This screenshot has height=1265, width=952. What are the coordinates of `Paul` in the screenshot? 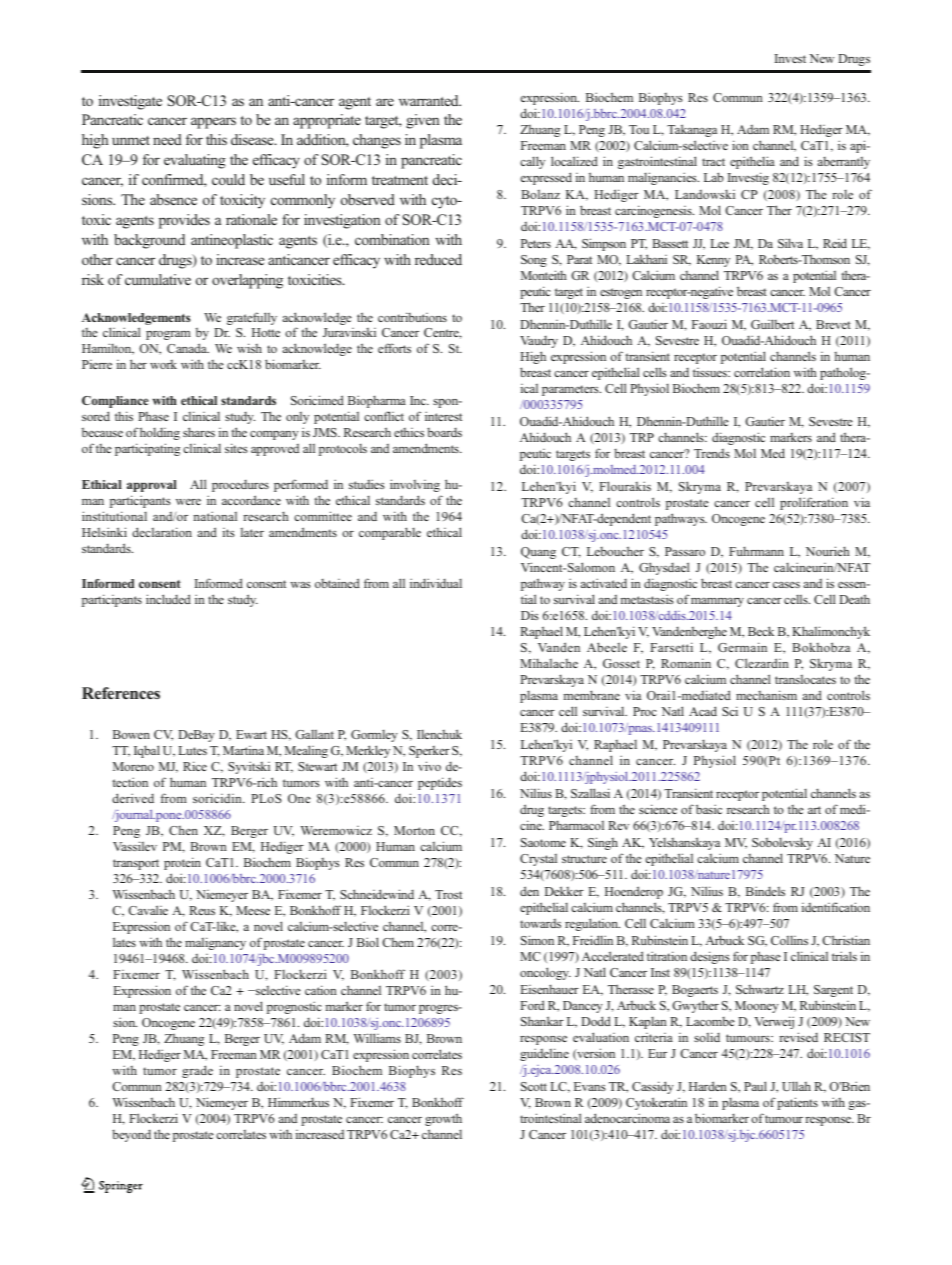 It's located at (755, 1086).
